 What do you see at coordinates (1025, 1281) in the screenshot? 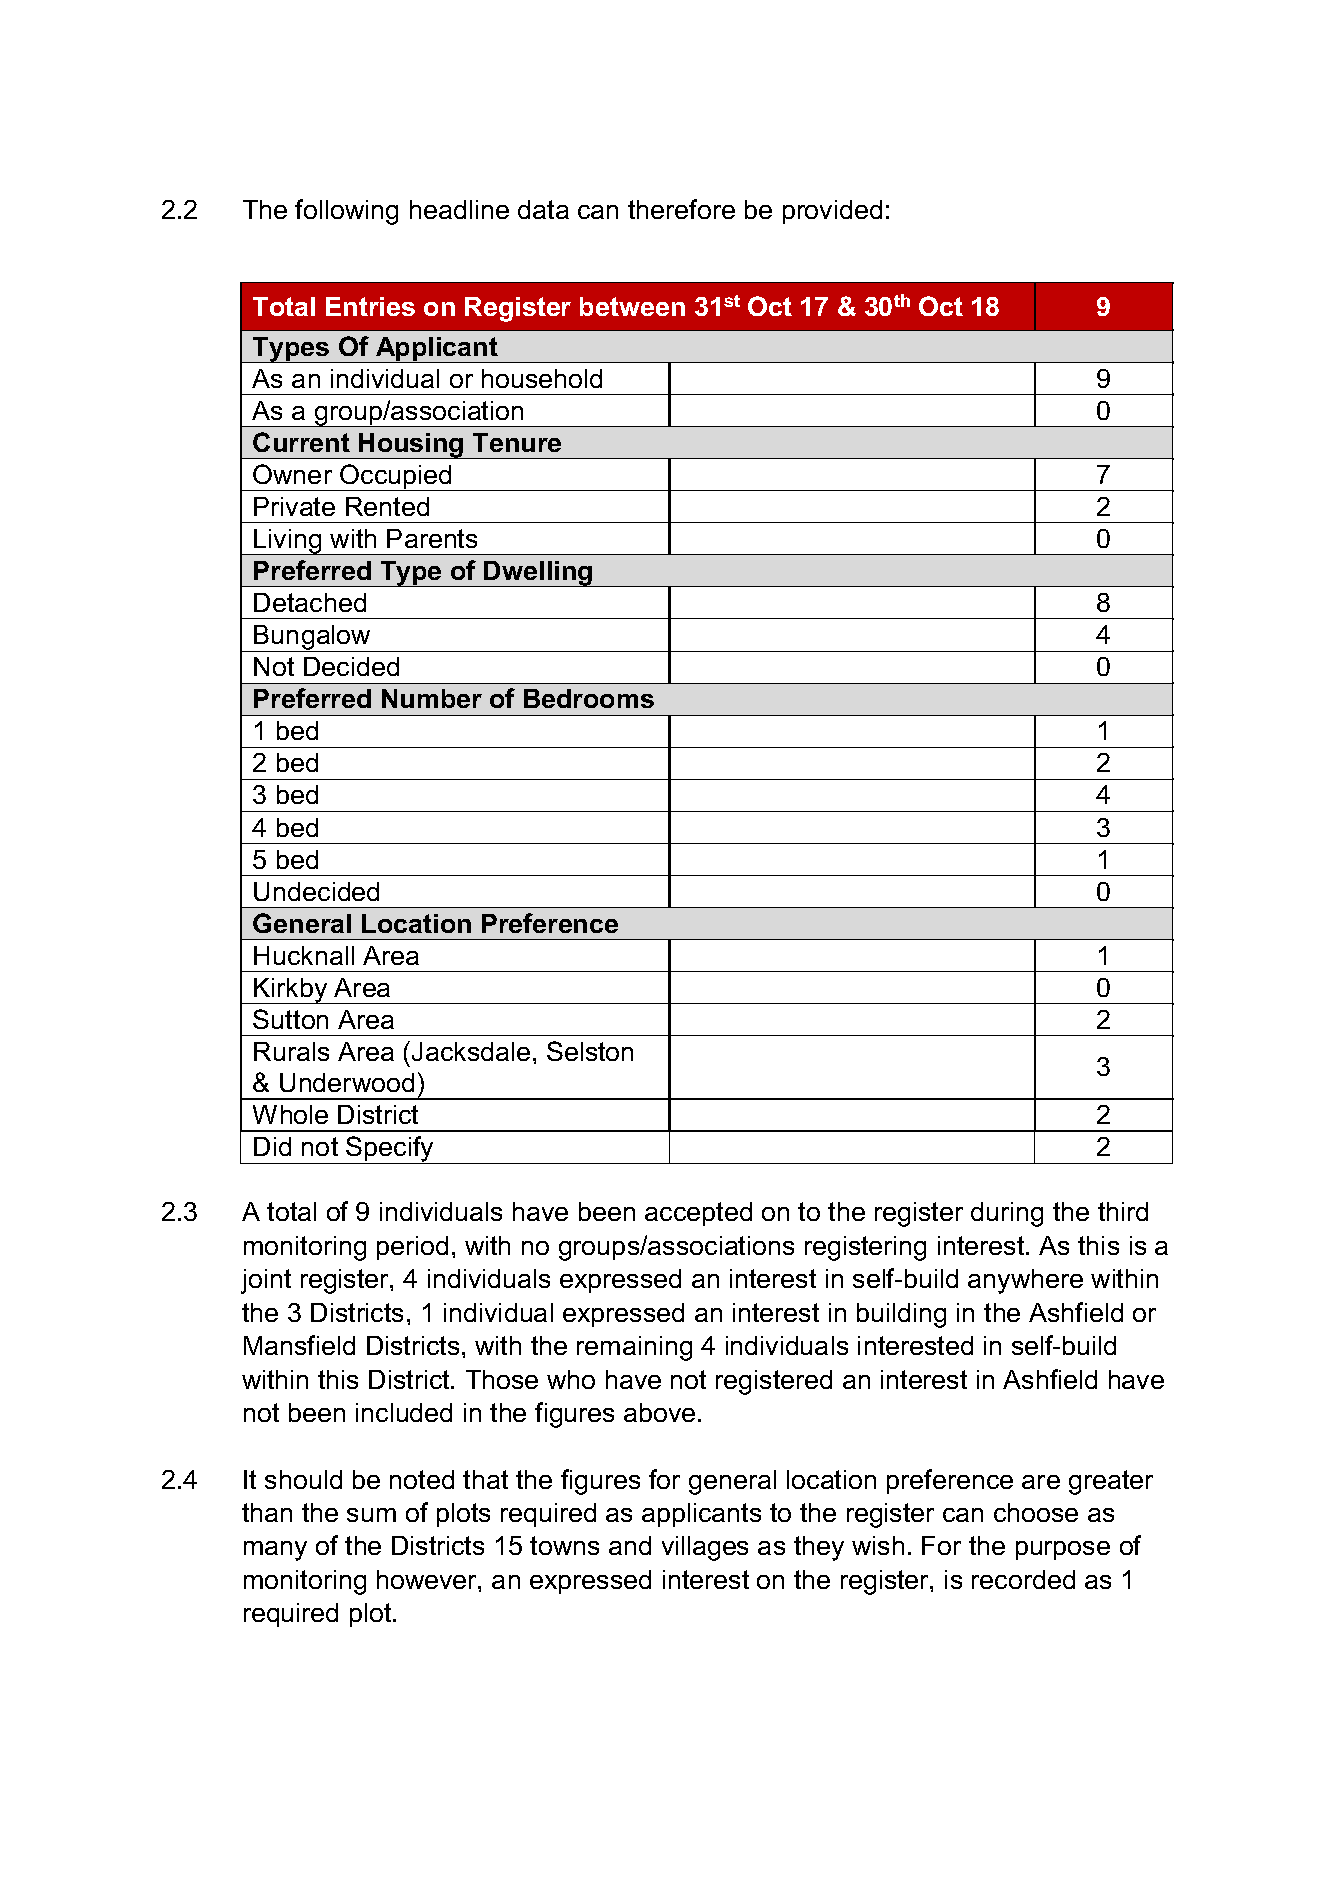
I see `anywhere` at bounding box center [1025, 1281].
